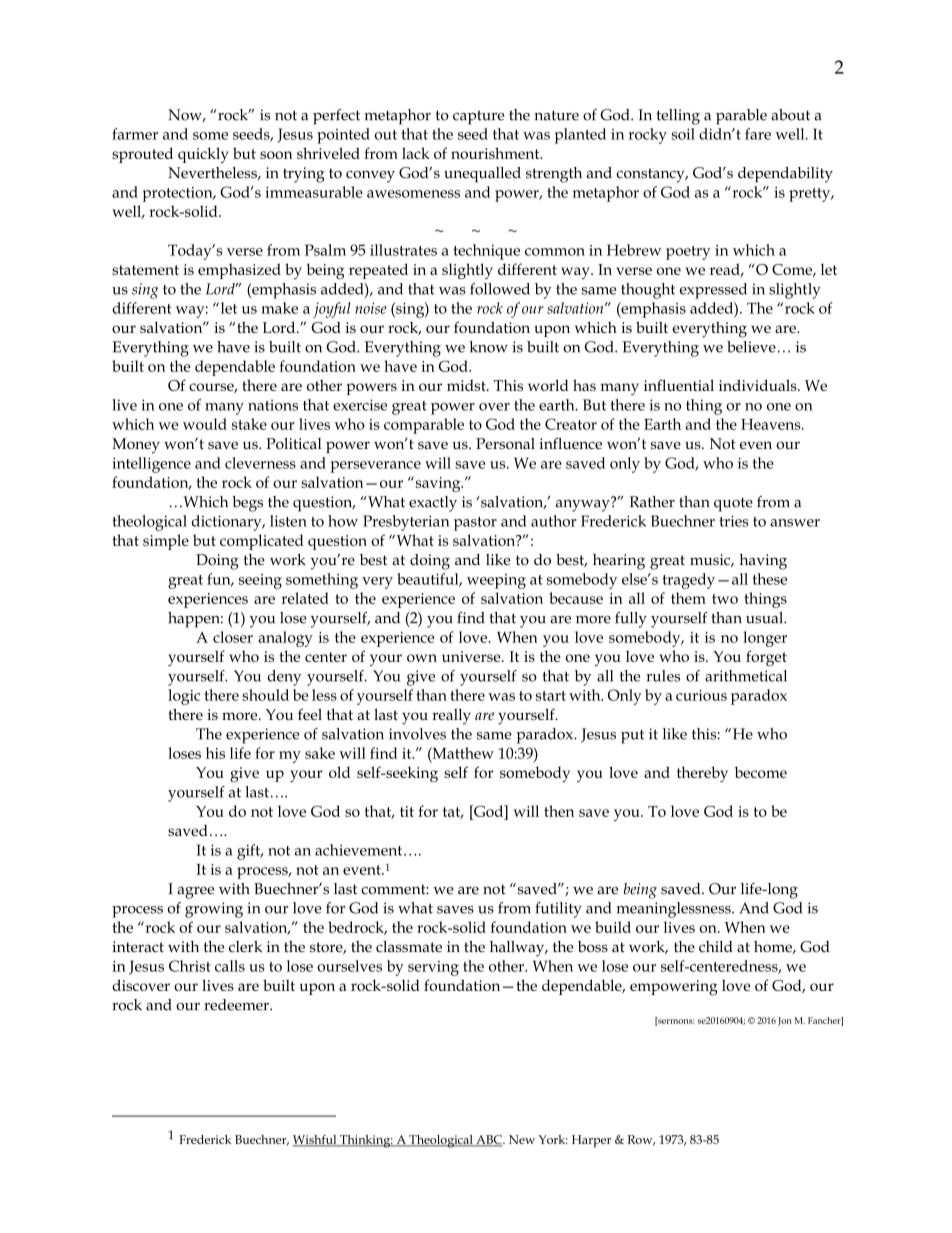 This screenshot has height=1233, width=952. Describe the element at coordinates (451, 717) in the screenshot. I see `really` at that location.
